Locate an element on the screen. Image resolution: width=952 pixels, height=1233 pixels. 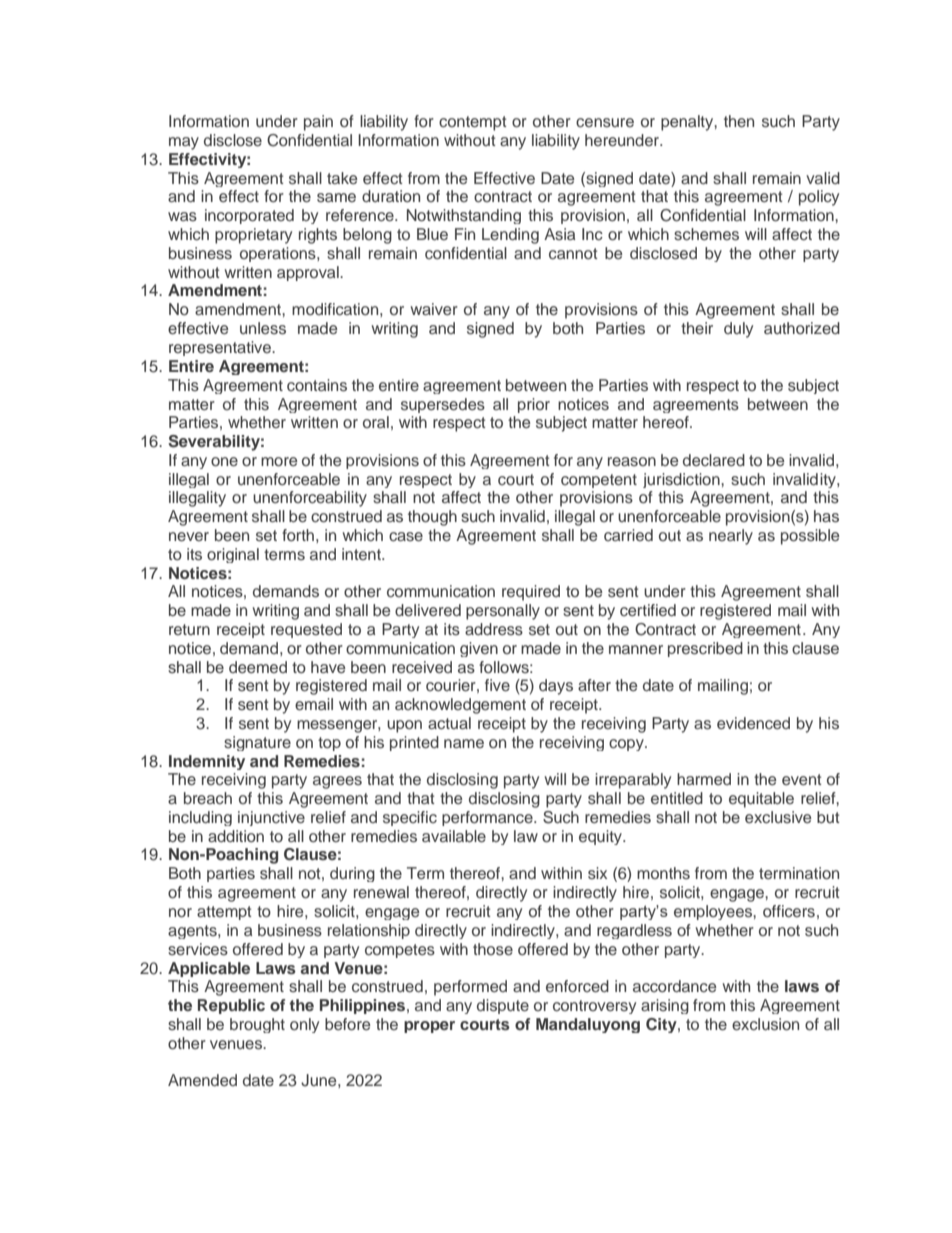
name is located at coordinates (464, 743).
